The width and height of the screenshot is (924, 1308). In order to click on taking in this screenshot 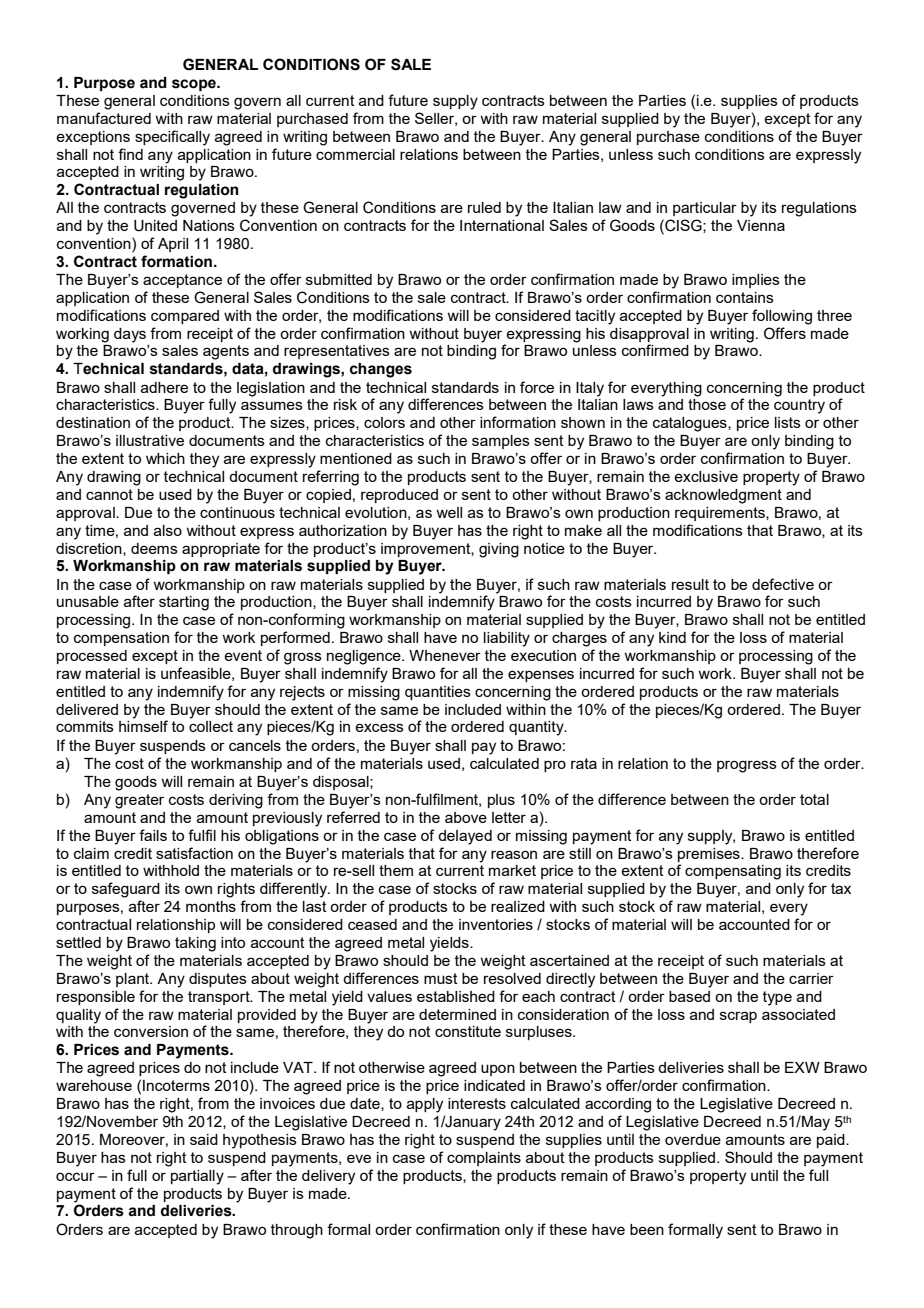, I will do `click(195, 944)`.
